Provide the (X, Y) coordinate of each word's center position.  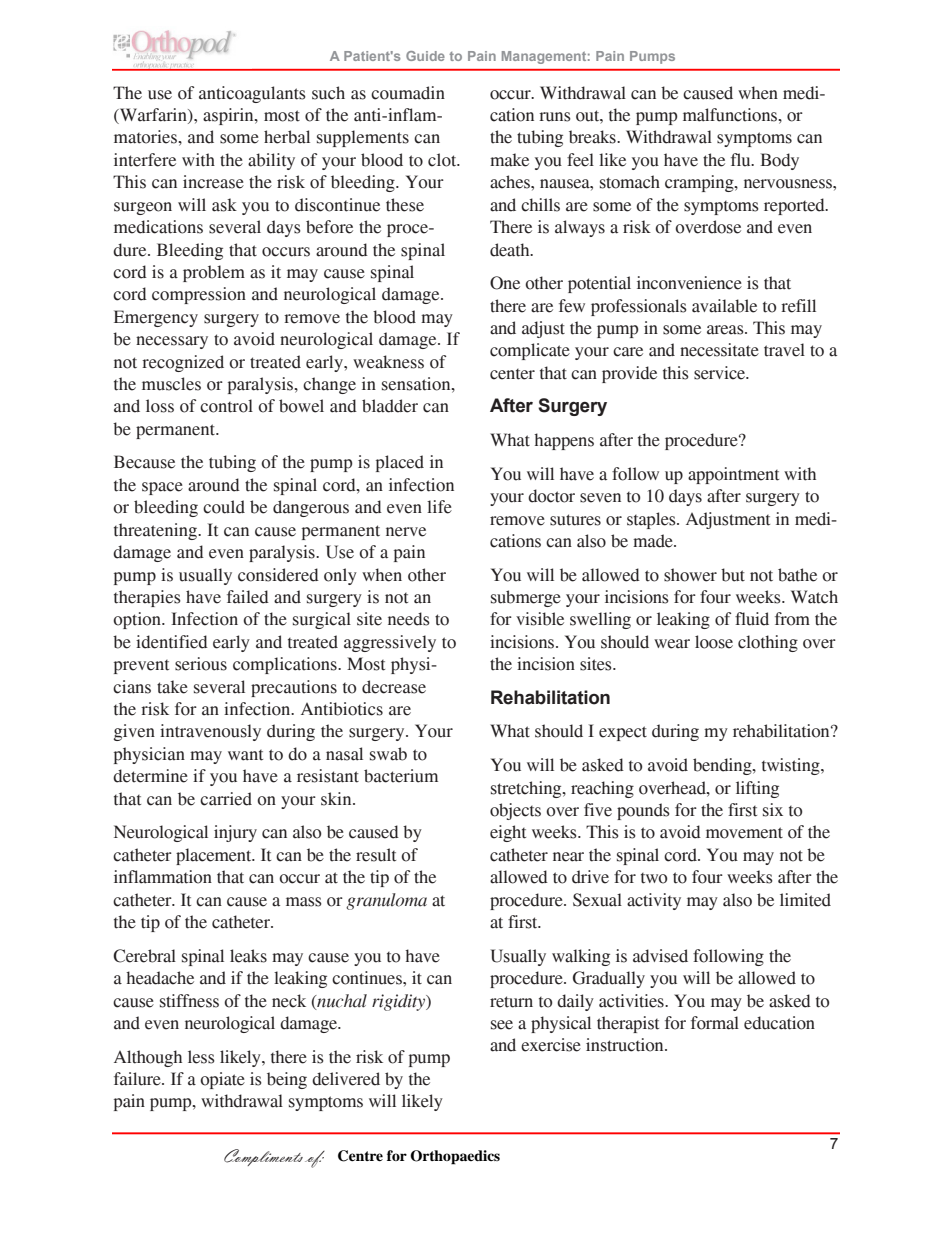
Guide (425, 56)
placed (400, 463)
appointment (733, 475)
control (226, 406)
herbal (287, 137)
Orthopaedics (455, 1157)
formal (715, 1023)
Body (779, 161)
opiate (222, 1080)
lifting (757, 789)
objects (515, 811)
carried (226, 799)
